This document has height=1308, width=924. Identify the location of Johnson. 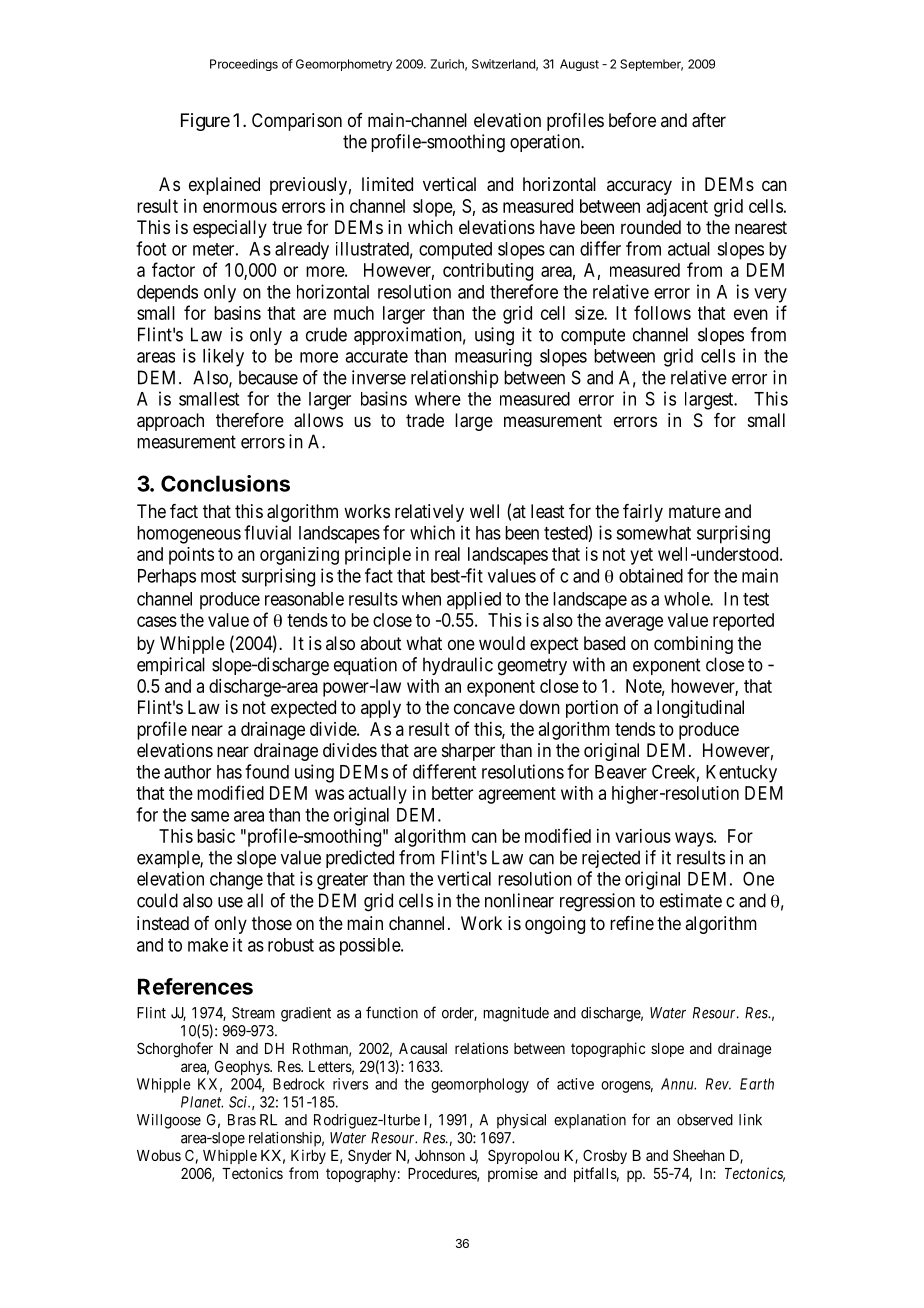
(440, 1155).
